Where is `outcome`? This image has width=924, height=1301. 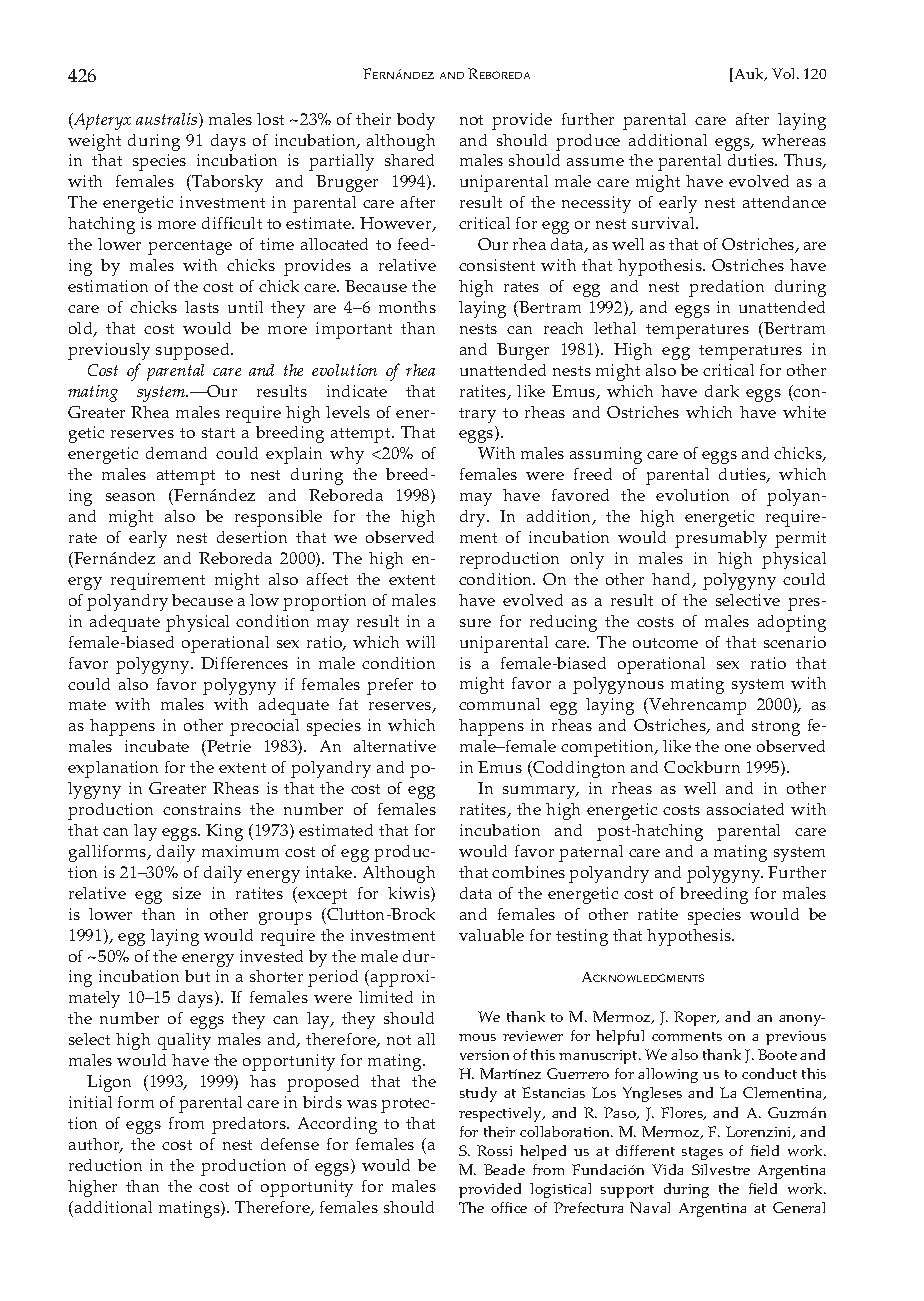 outcome is located at coordinates (665, 643).
